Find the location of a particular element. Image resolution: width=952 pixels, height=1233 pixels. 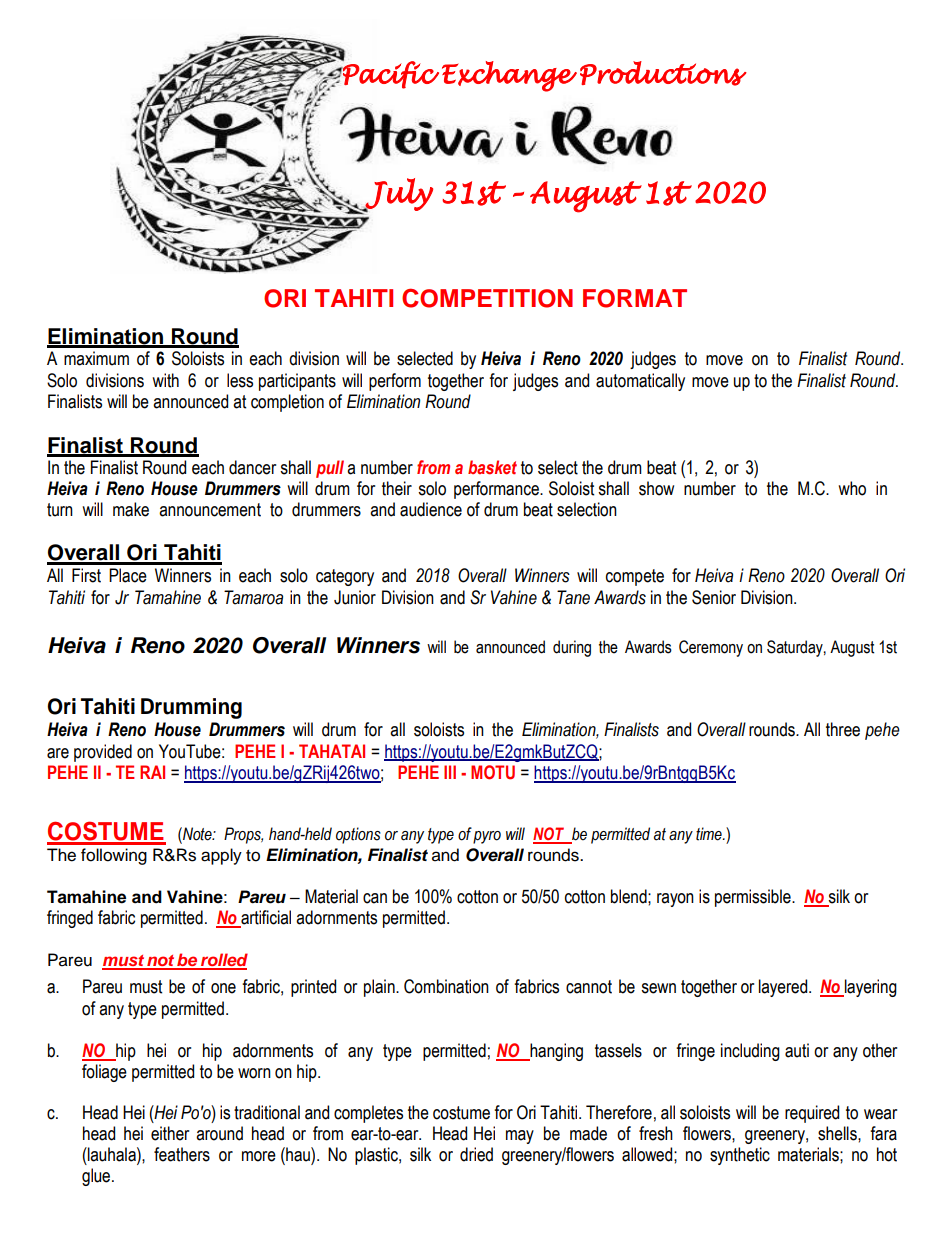

dried is located at coordinates (476, 1154).
